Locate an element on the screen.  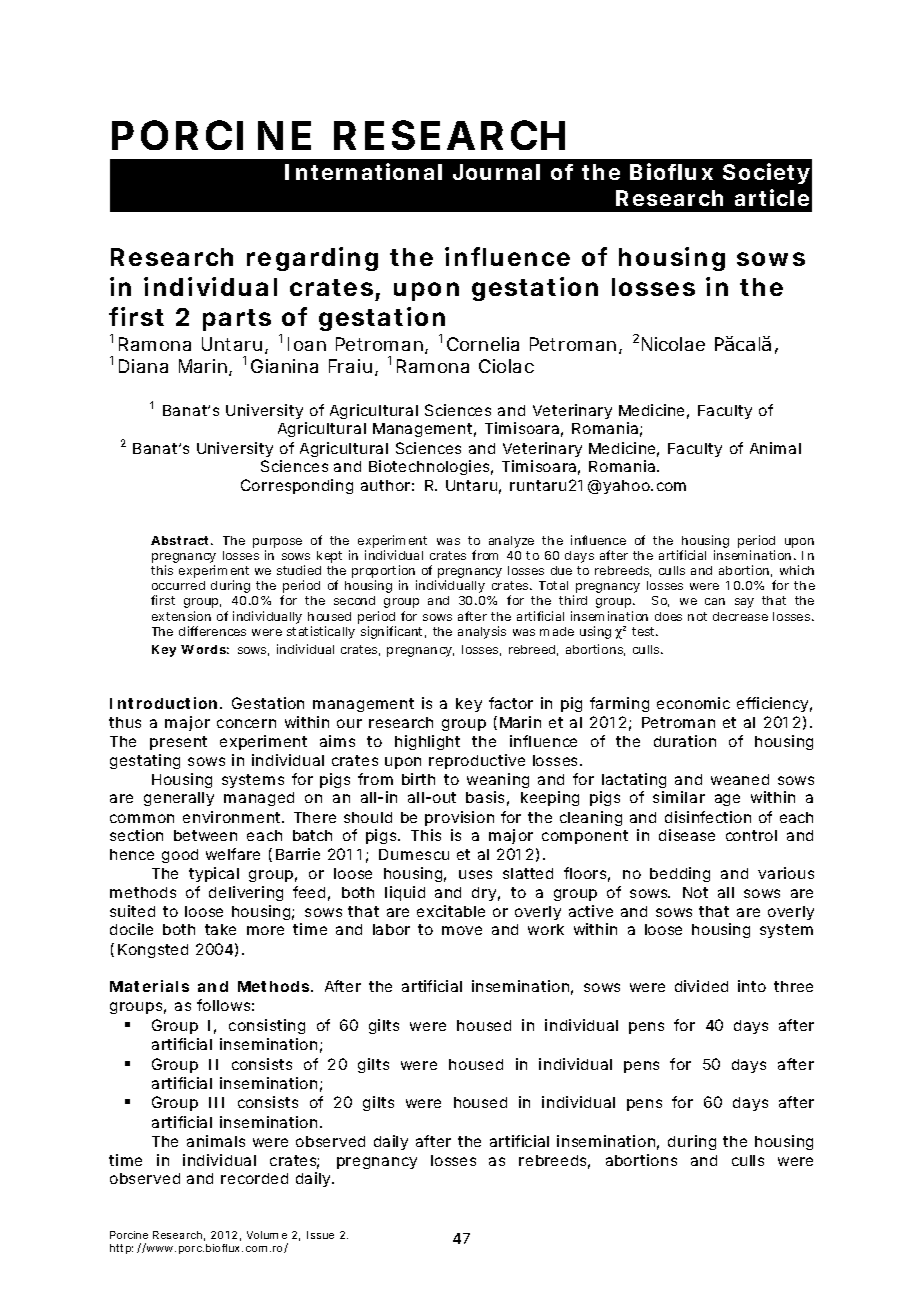
recorded is located at coordinates (254, 1178).
